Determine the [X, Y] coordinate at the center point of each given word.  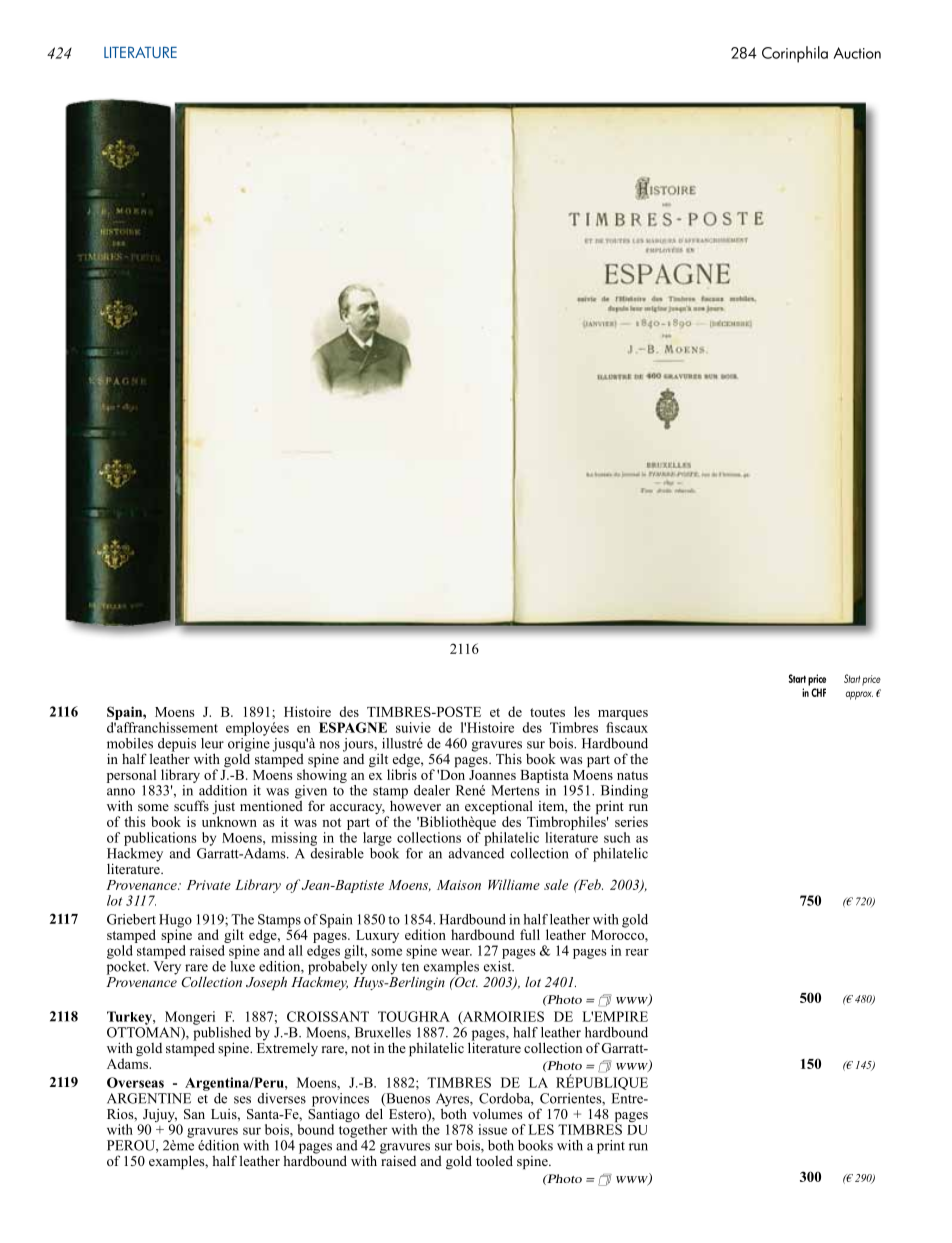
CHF [818, 692]
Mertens [515, 790]
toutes [547, 712]
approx [859, 695]
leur [212, 743]
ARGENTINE [149, 1098]
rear [637, 952]
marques [623, 715]
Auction [857, 53]
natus [632, 775]
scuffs [191, 805]
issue [492, 1129]
